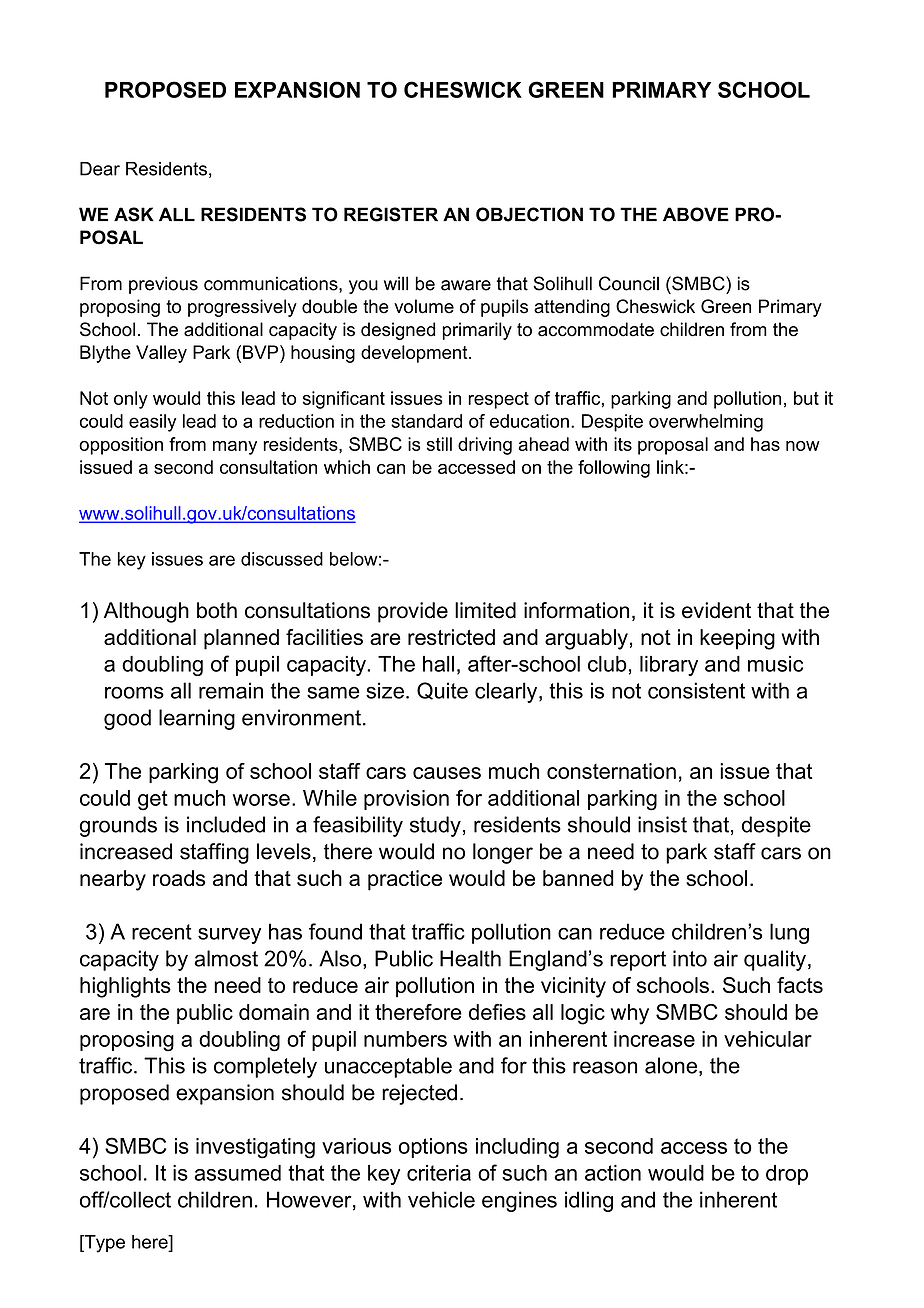  I want to click on roads, so click(179, 878).
